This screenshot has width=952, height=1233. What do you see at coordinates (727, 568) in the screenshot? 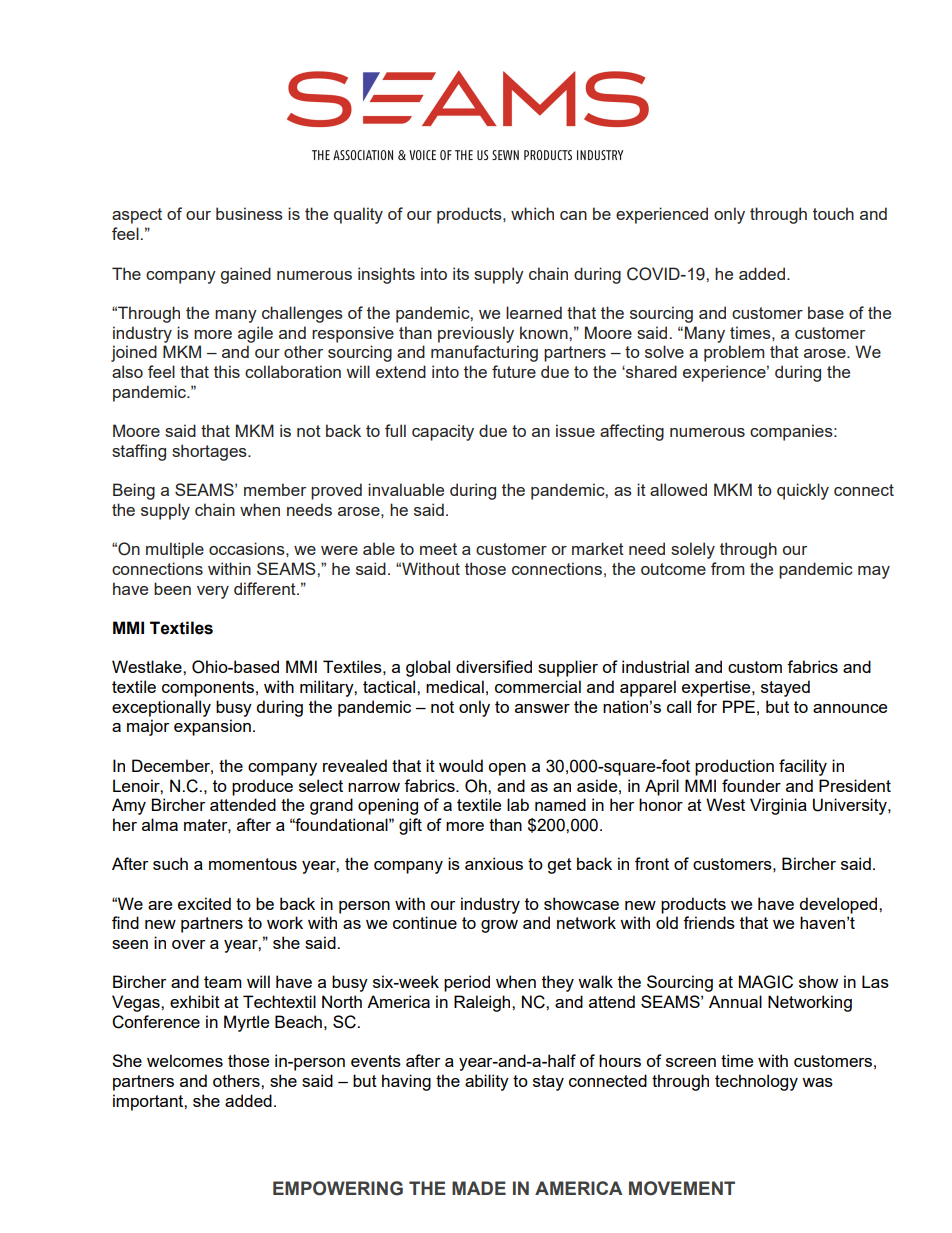
I see `from` at bounding box center [727, 568].
